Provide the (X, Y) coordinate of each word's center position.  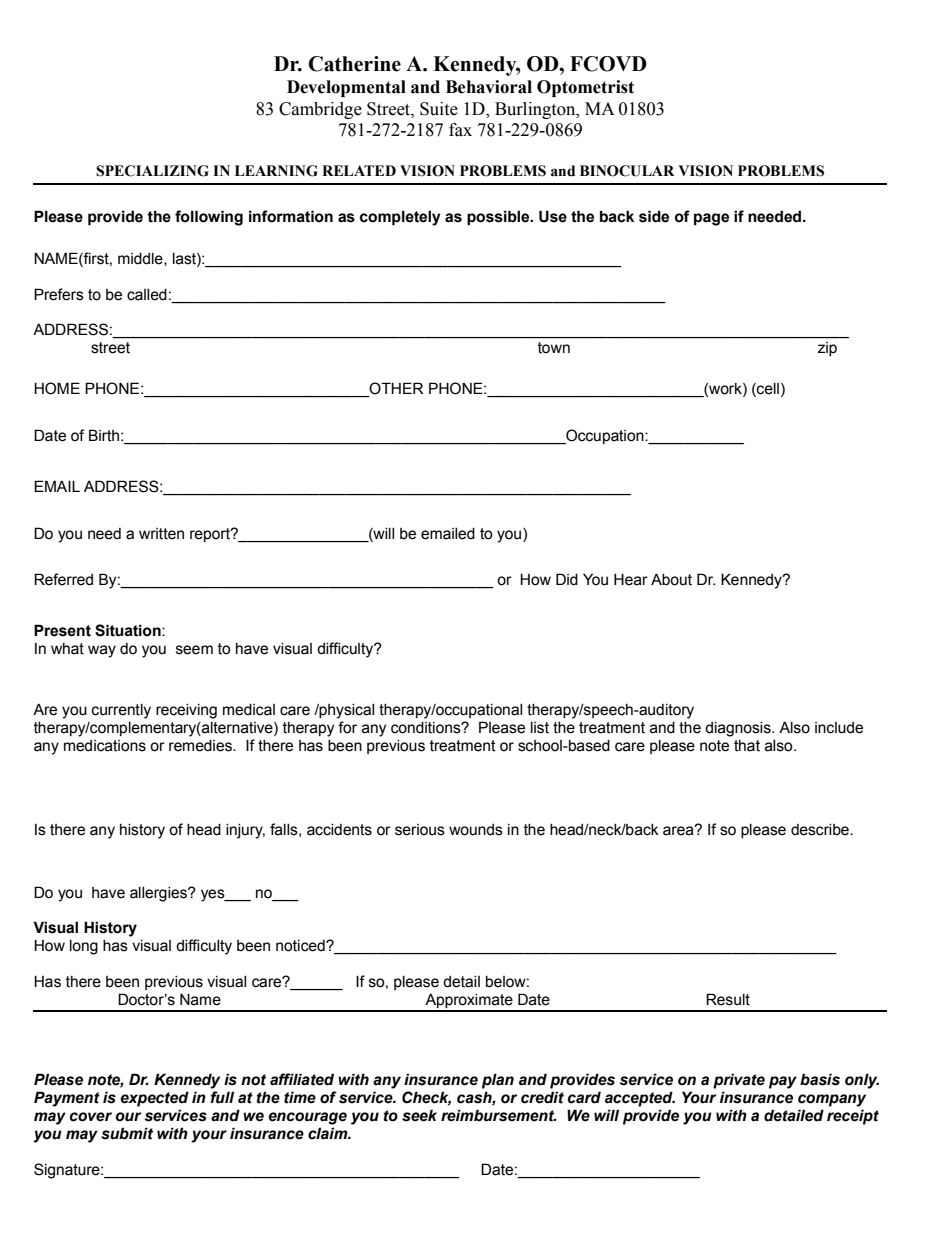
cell (767, 390)
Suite (439, 109)
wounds (476, 830)
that (747, 746)
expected (154, 1099)
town (554, 348)
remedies (201, 746)
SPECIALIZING (152, 171)
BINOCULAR (627, 171)
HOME (57, 388)
